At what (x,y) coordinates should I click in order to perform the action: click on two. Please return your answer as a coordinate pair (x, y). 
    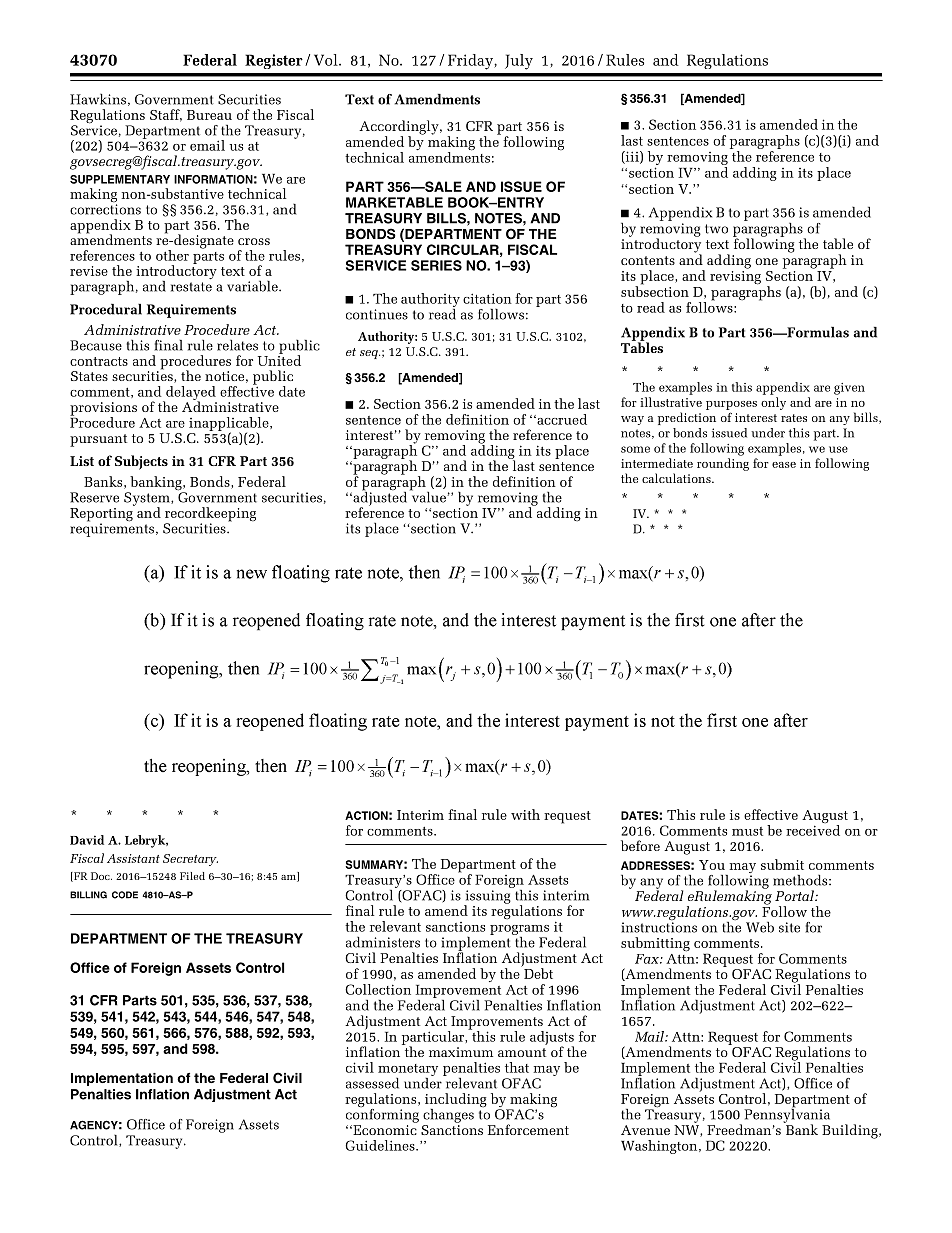
    Looking at the image, I should click on (716, 229).
